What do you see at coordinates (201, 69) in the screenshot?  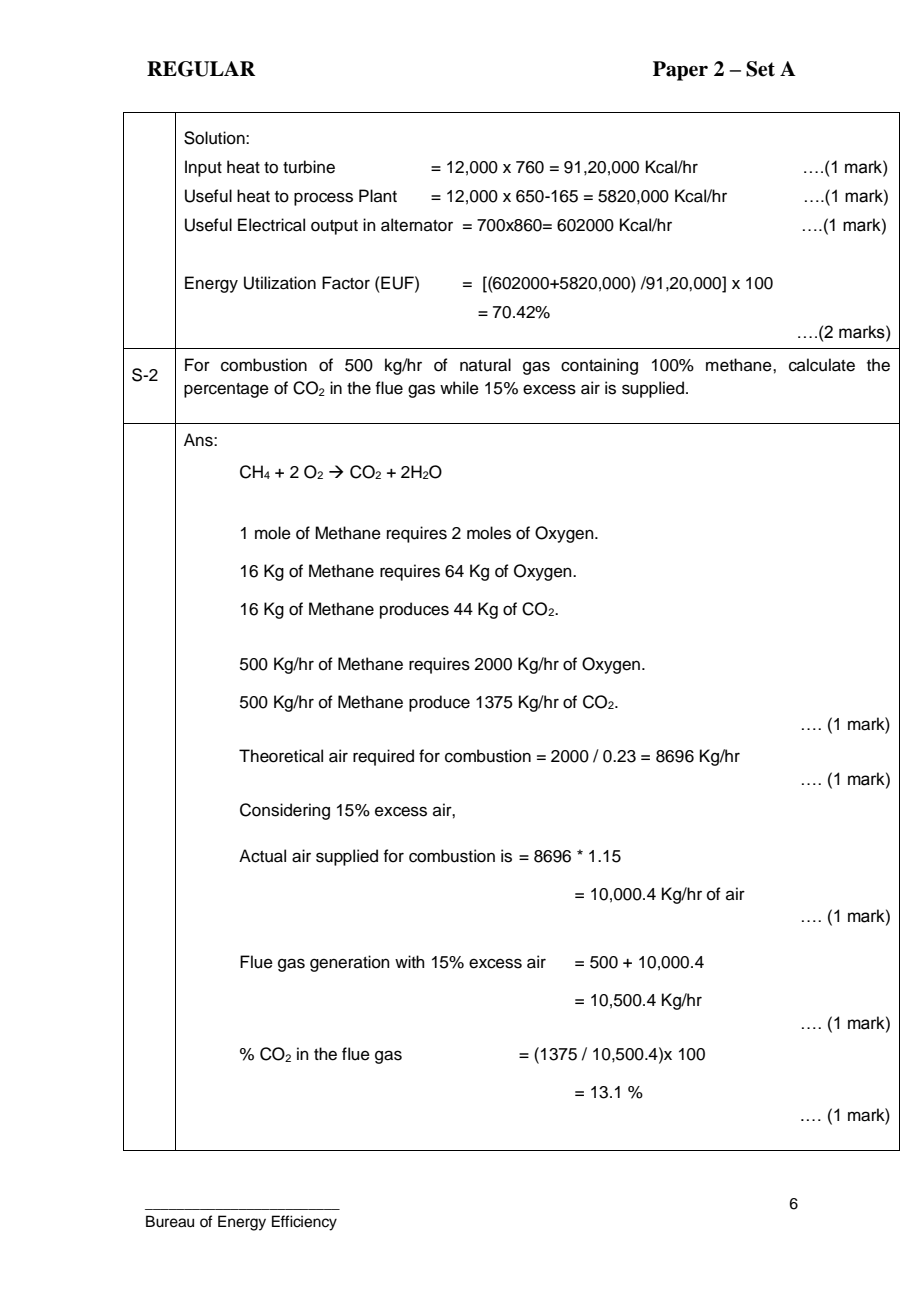 I see `REGULAR` at bounding box center [201, 69].
